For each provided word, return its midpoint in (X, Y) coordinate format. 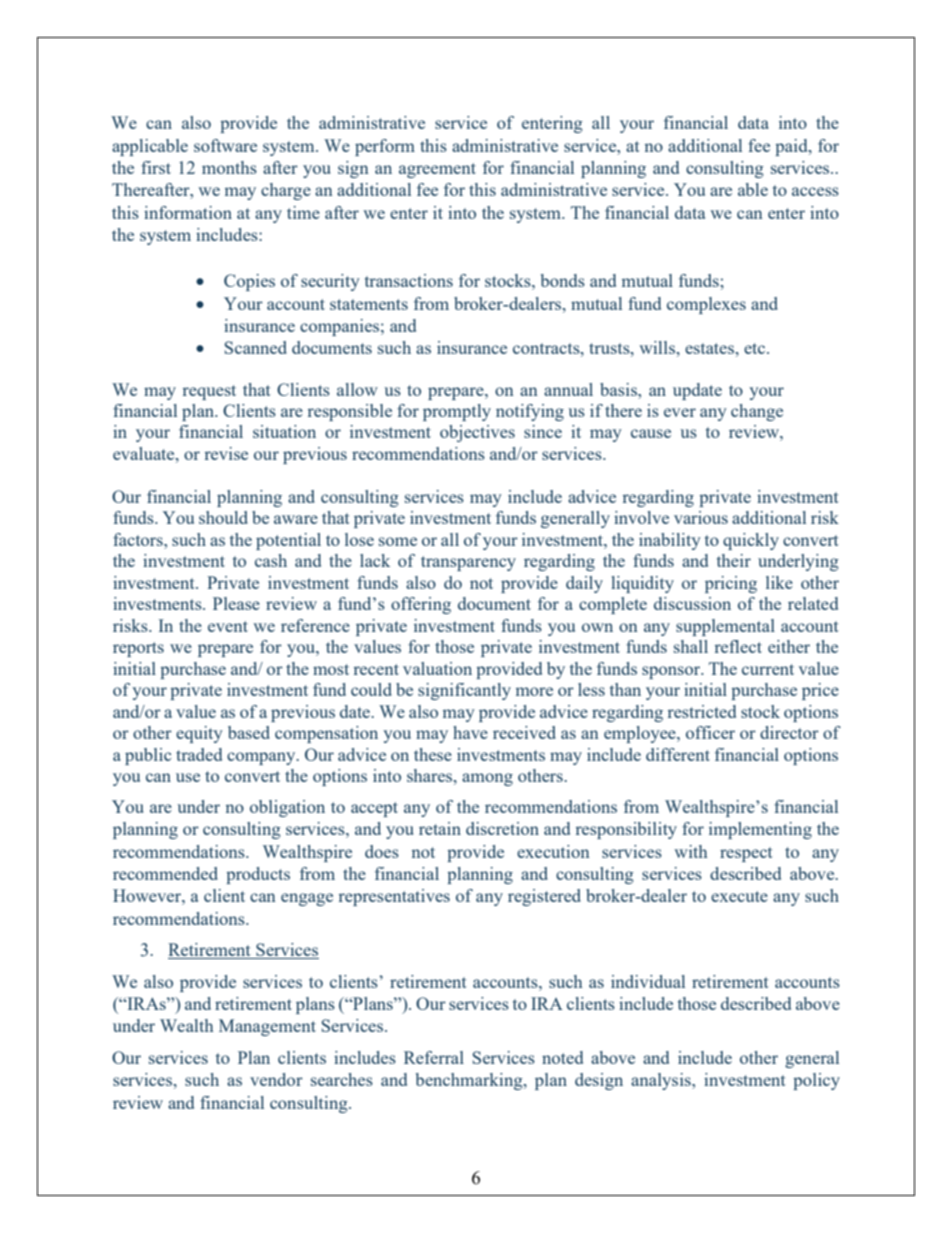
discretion (502, 828)
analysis (662, 1081)
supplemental (725, 627)
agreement (437, 170)
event (228, 626)
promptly (457, 412)
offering (421, 605)
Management (267, 1027)
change (757, 412)
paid (792, 147)
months (229, 167)
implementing (760, 830)
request (209, 392)
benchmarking (470, 1081)
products (258, 875)
